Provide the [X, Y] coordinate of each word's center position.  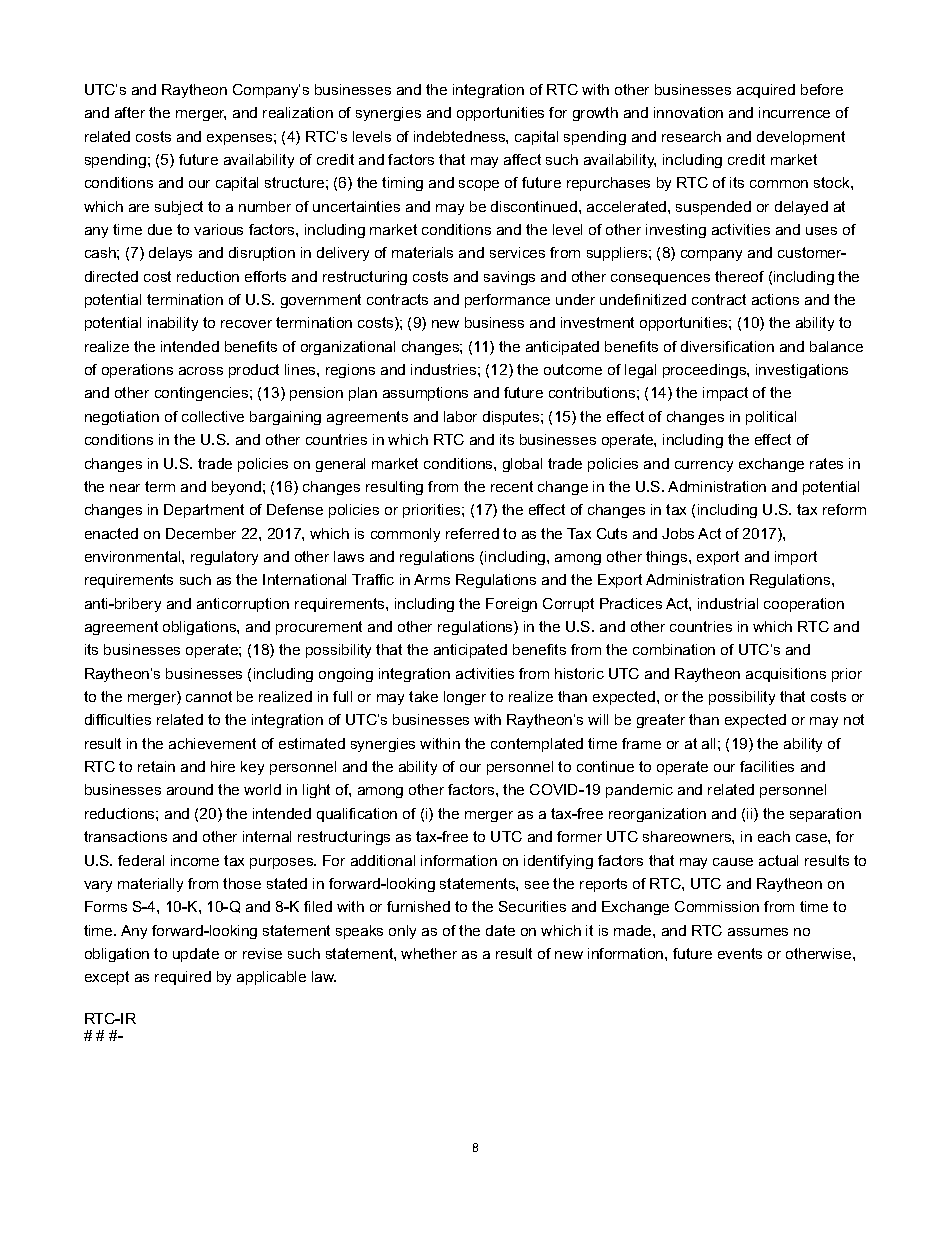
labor [460, 416]
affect [522, 159]
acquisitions [786, 675]
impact [725, 394]
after [130, 112]
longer [465, 698]
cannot [209, 696]
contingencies [203, 394]
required [183, 978]
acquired [766, 91]
